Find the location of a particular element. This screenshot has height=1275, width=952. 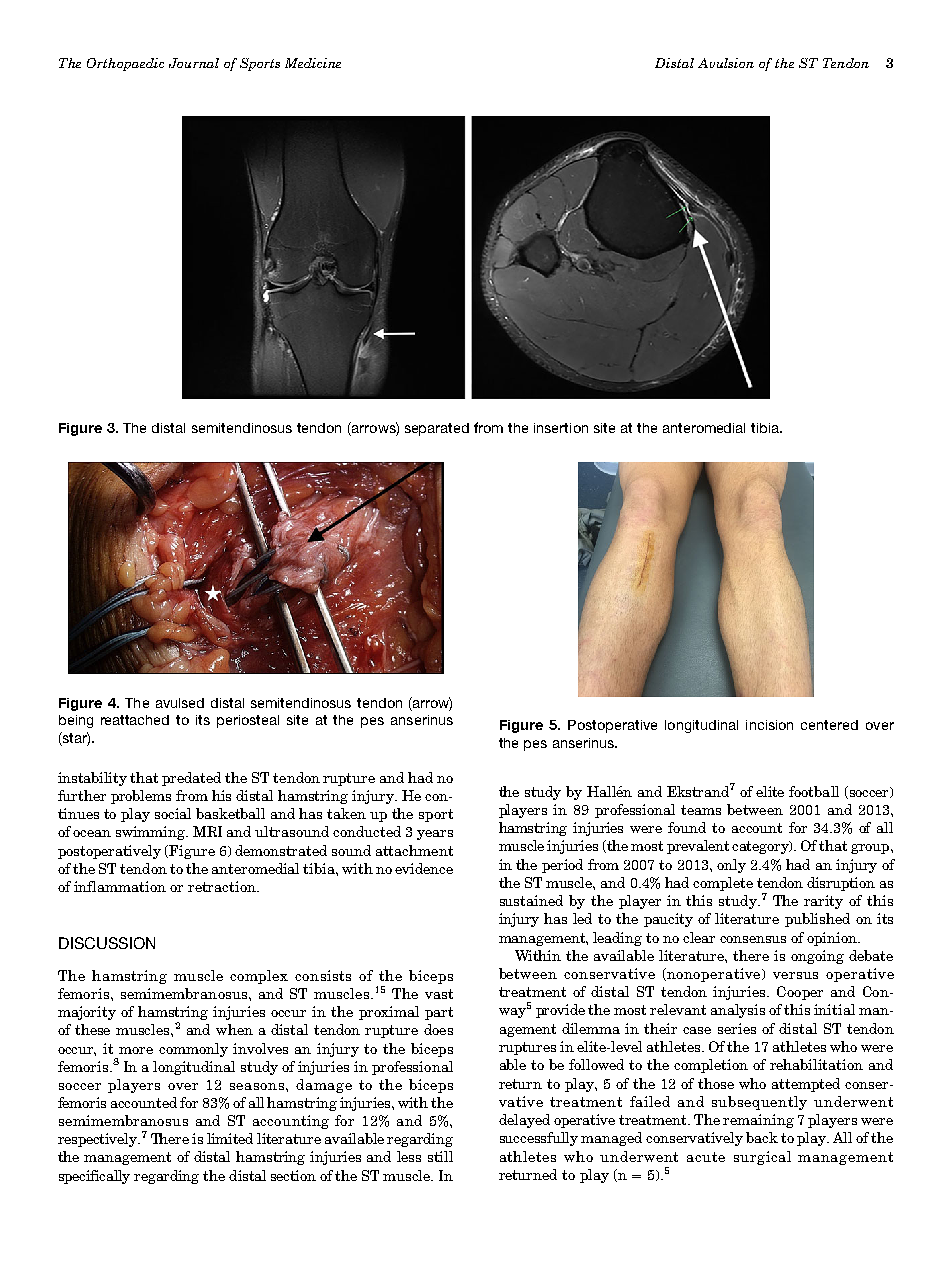

avulsed is located at coordinates (180, 703).
